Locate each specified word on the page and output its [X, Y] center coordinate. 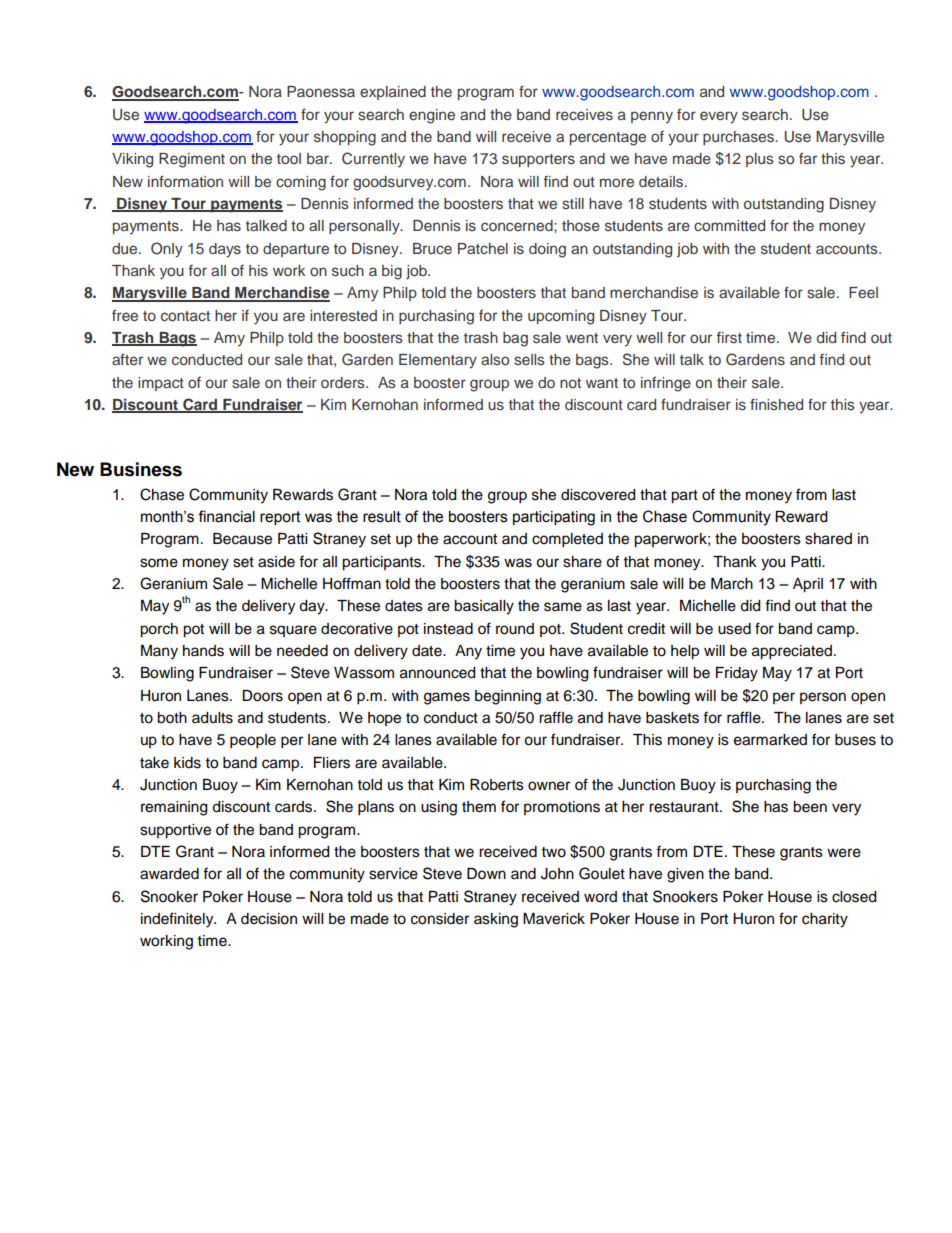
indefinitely [178, 920]
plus [760, 160]
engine [432, 116]
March [732, 584]
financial [226, 516]
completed [567, 540]
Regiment [192, 160]
